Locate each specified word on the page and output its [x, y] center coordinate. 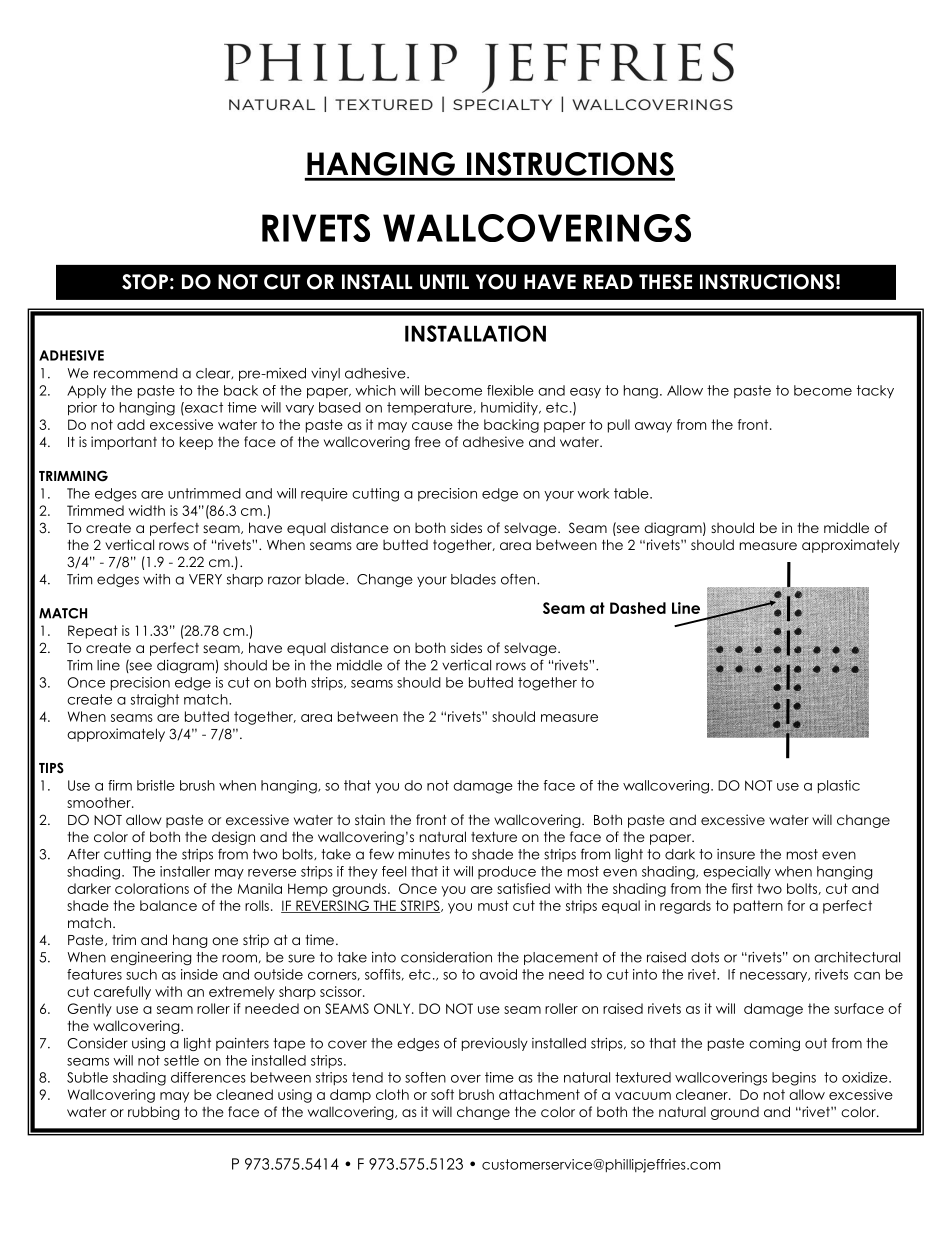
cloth [392, 1094]
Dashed [638, 608]
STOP [145, 282]
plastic [839, 786]
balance [168, 905]
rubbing [153, 1113]
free [428, 441]
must [493, 905]
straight [155, 701]
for [796, 905]
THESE [665, 282]
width [146, 510]
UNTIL [444, 282]
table [632, 493]
